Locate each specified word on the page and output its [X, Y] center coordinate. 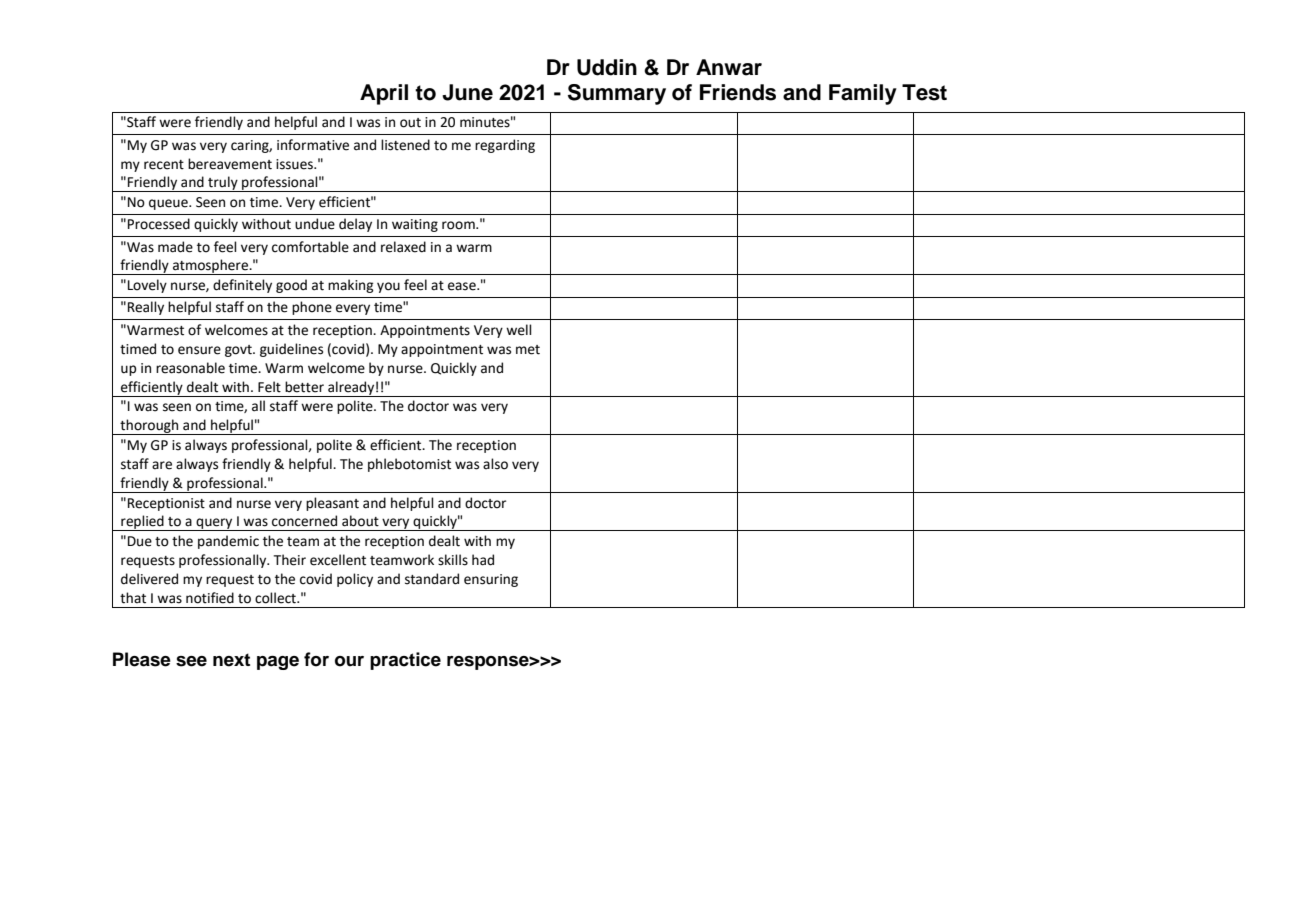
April [384, 94]
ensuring [491, 580]
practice [405, 661]
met [528, 350]
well [519, 330]
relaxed [403, 247]
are [162, 465]
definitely [242, 286]
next [231, 660]
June [467, 92]
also [495, 464]
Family [863, 94]
